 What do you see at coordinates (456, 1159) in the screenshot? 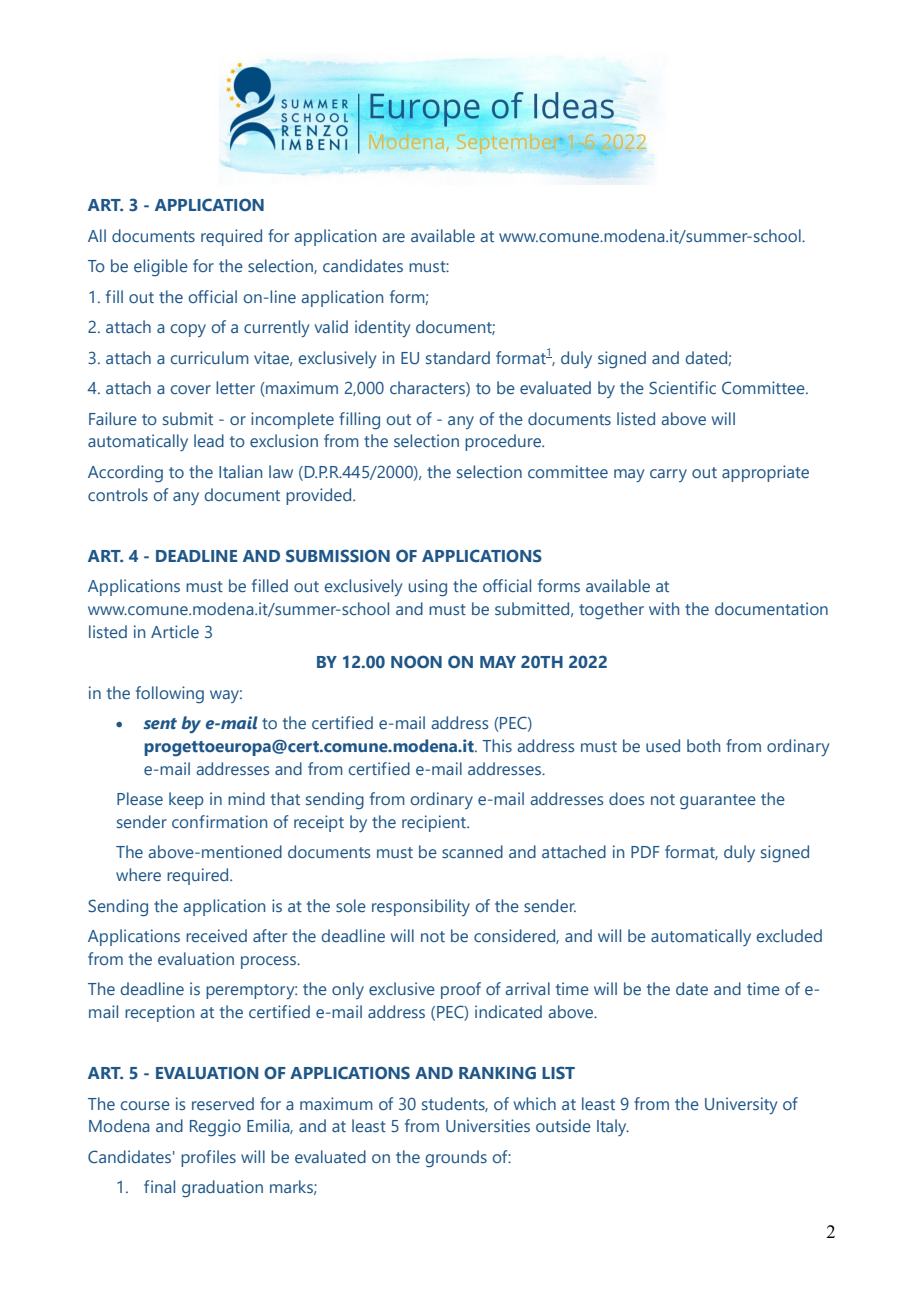
I see `grounds` at bounding box center [456, 1159].
